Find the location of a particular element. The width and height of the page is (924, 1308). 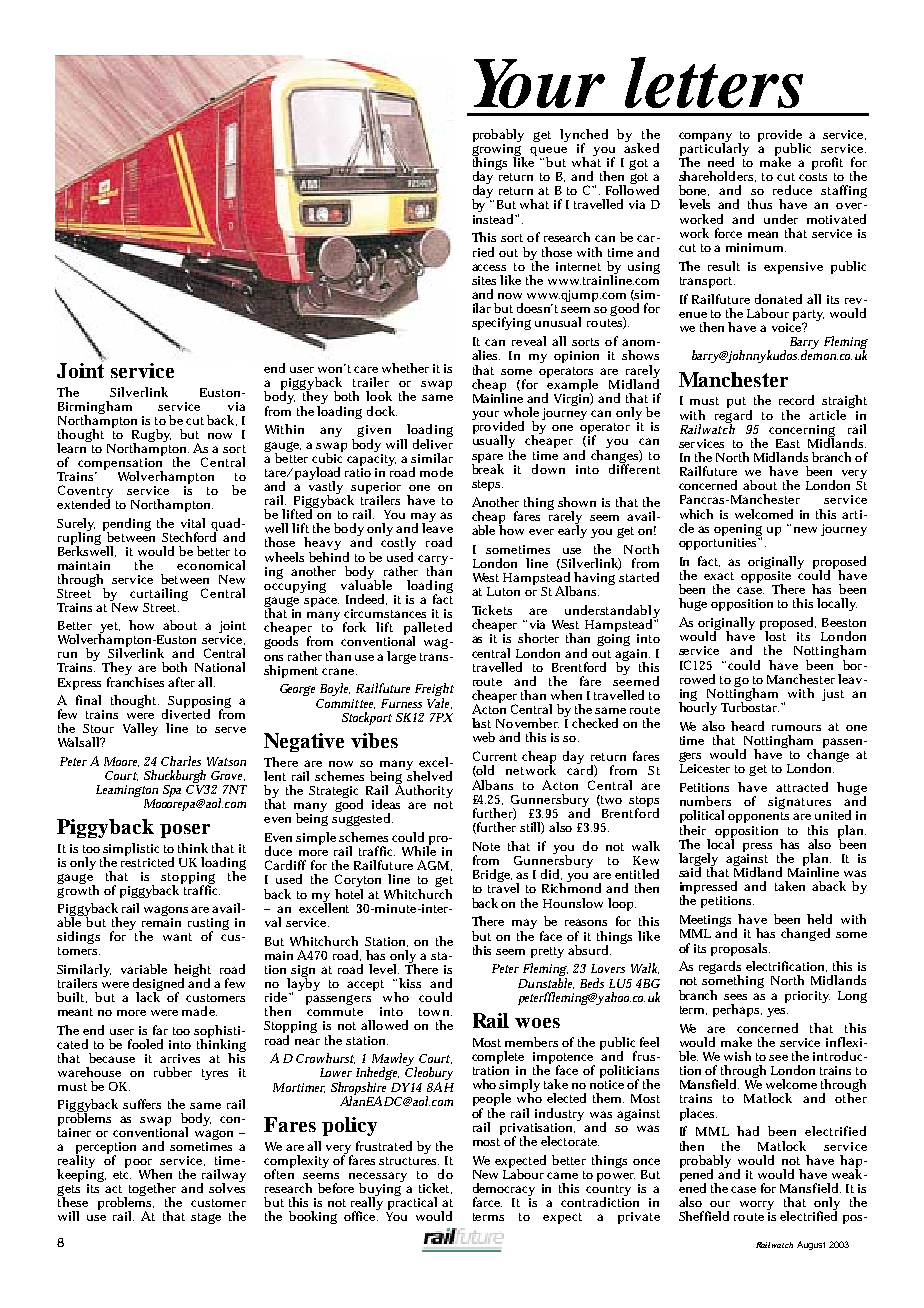

lynched is located at coordinates (584, 137).
